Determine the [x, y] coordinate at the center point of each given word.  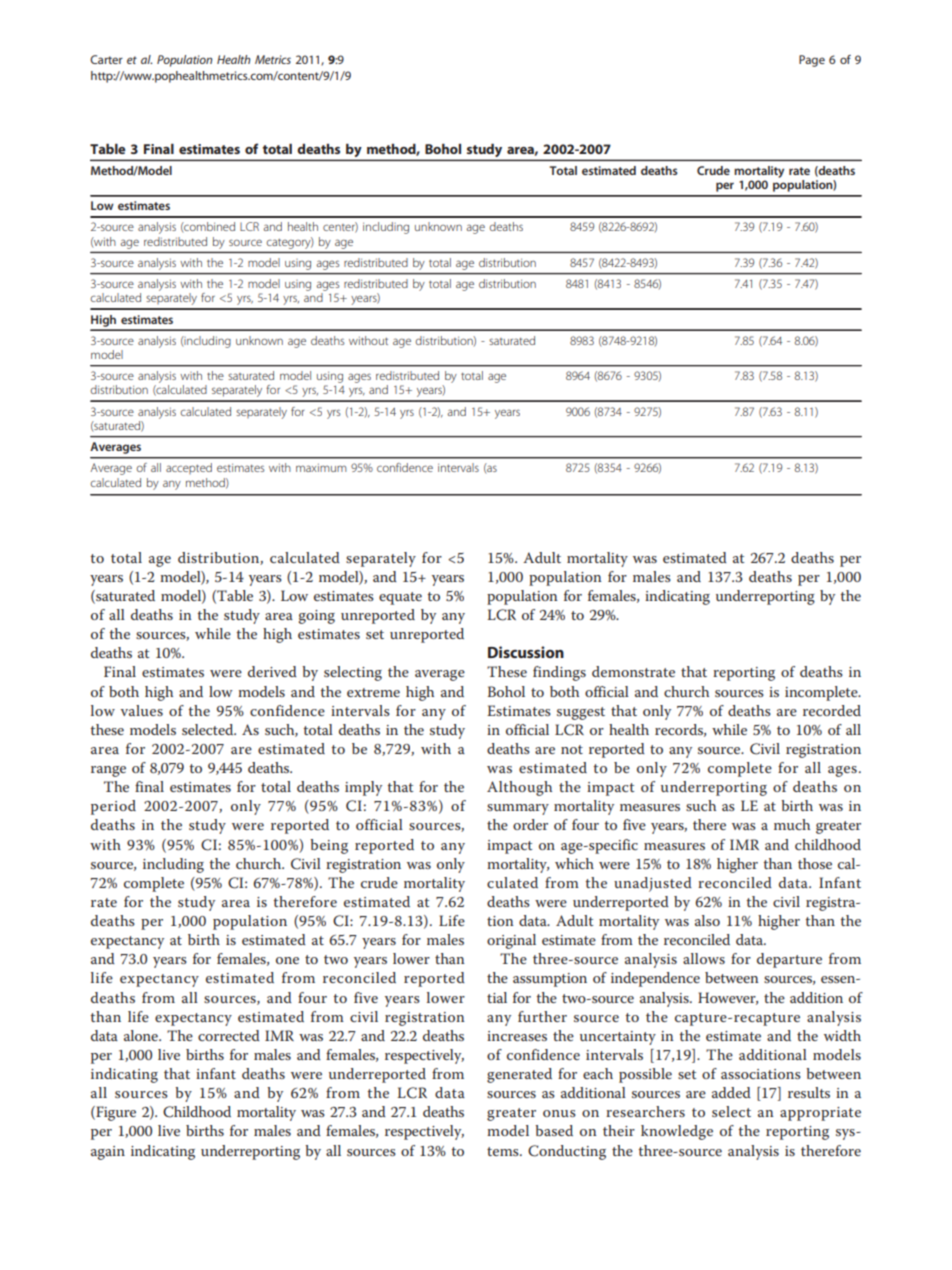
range [108, 771]
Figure [115, 1113]
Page [812, 61]
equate [400, 598]
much [792, 824]
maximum [321, 467]
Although [519, 788]
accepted [189, 468]
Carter [106, 59]
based [554, 1130]
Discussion [526, 652]
